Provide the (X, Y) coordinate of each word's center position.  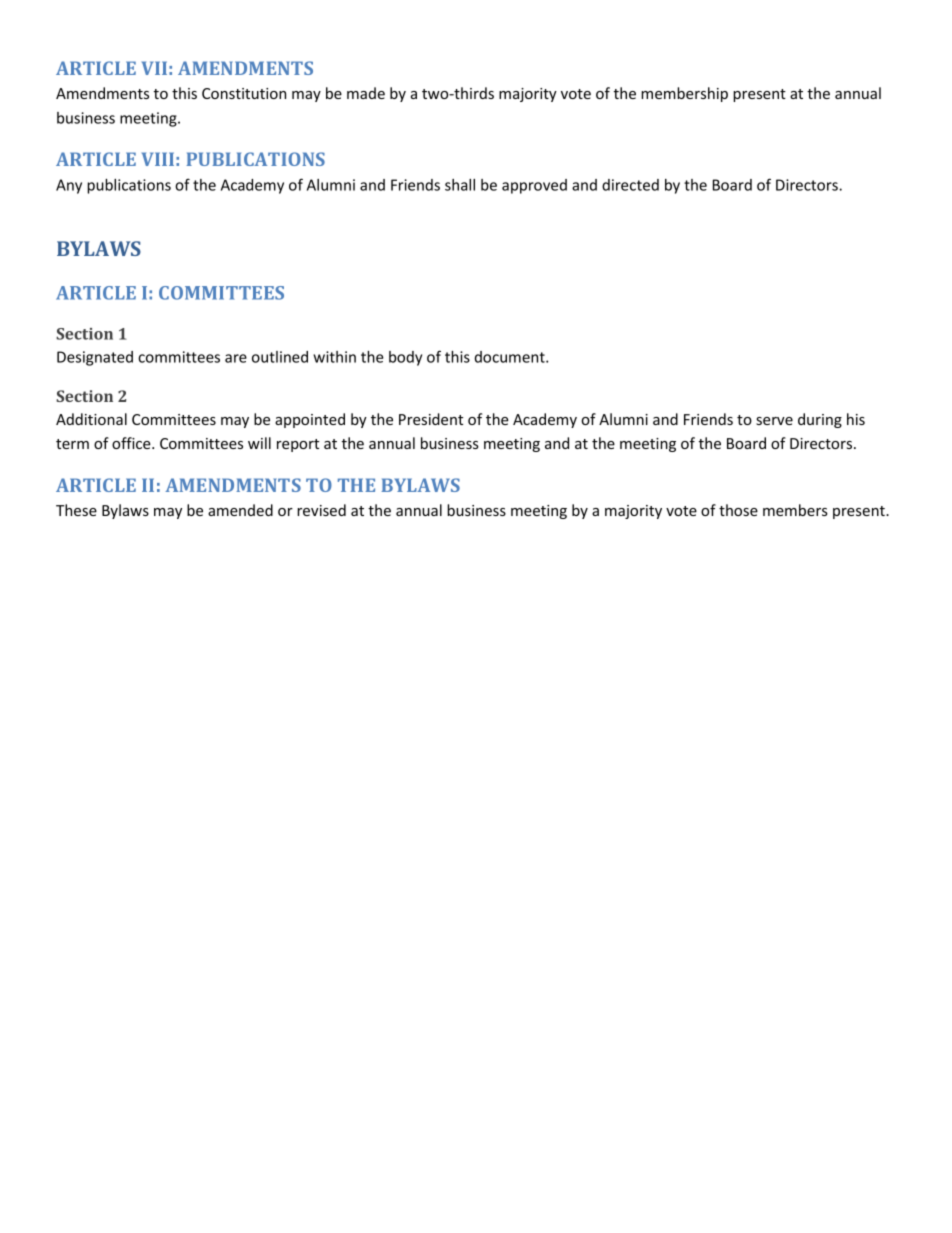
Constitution (244, 93)
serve (774, 421)
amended (240, 510)
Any (69, 186)
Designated (95, 358)
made (366, 93)
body (405, 358)
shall (460, 185)
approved (534, 186)
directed (630, 185)
